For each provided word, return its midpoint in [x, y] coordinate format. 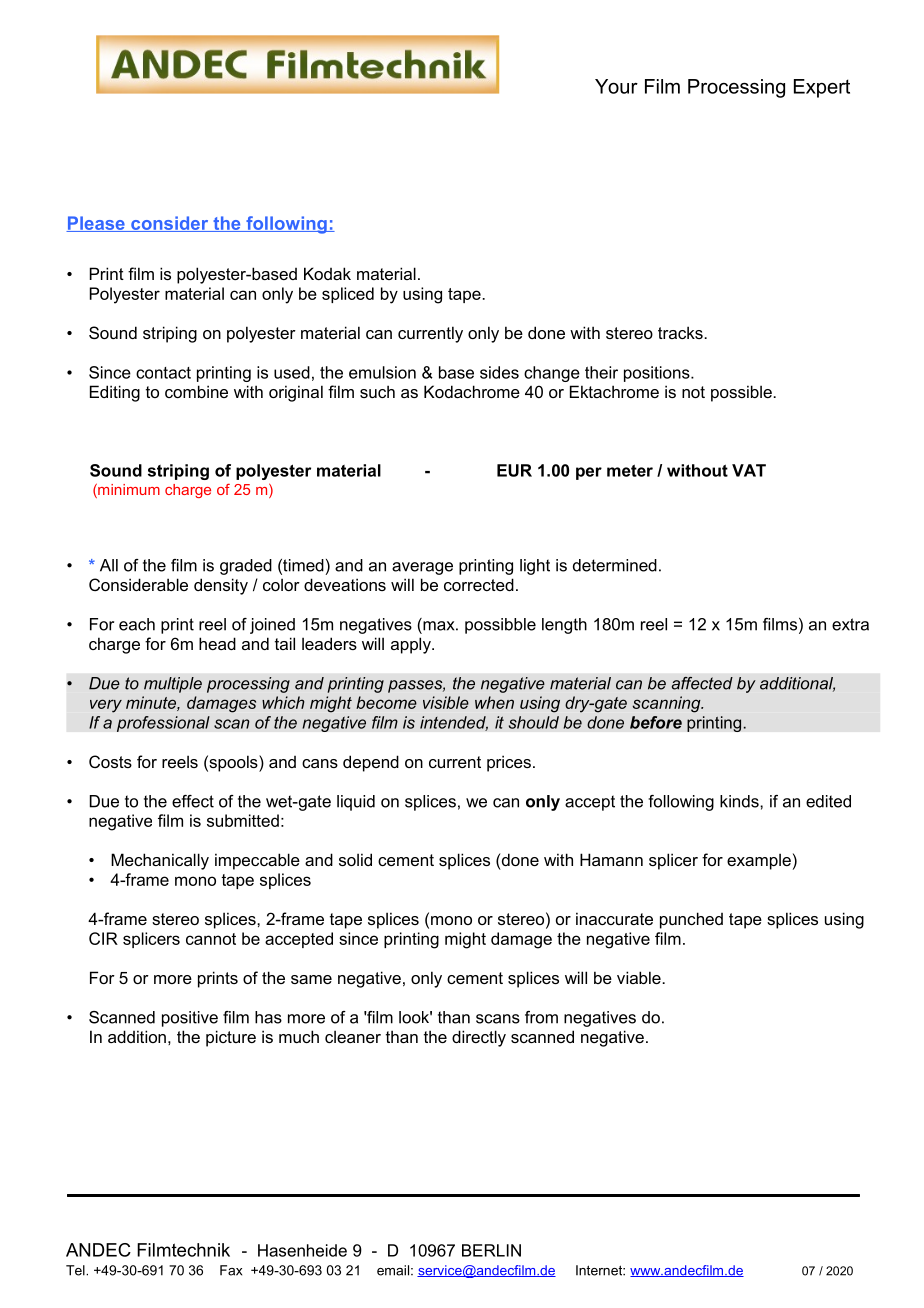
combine [196, 391]
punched [691, 920]
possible [742, 393]
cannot [211, 939]
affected [702, 683]
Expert [822, 88]
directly [479, 1038]
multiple [173, 685]
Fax [231, 1270]
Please [96, 224]
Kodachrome [472, 391]
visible [446, 702]
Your [616, 86]
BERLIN [491, 1250]
